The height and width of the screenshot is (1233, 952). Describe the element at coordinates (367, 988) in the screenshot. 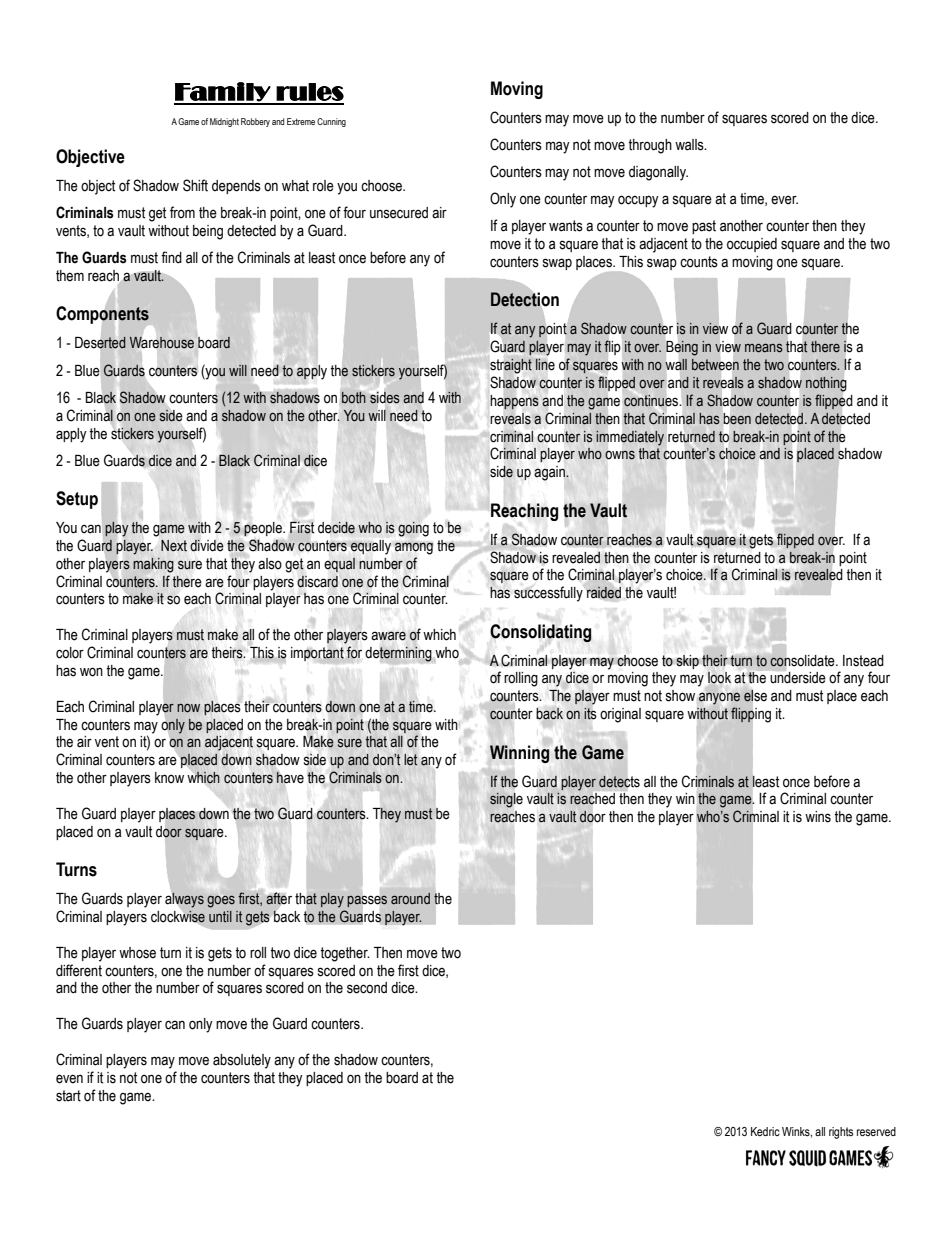

I see `second` at that location.
